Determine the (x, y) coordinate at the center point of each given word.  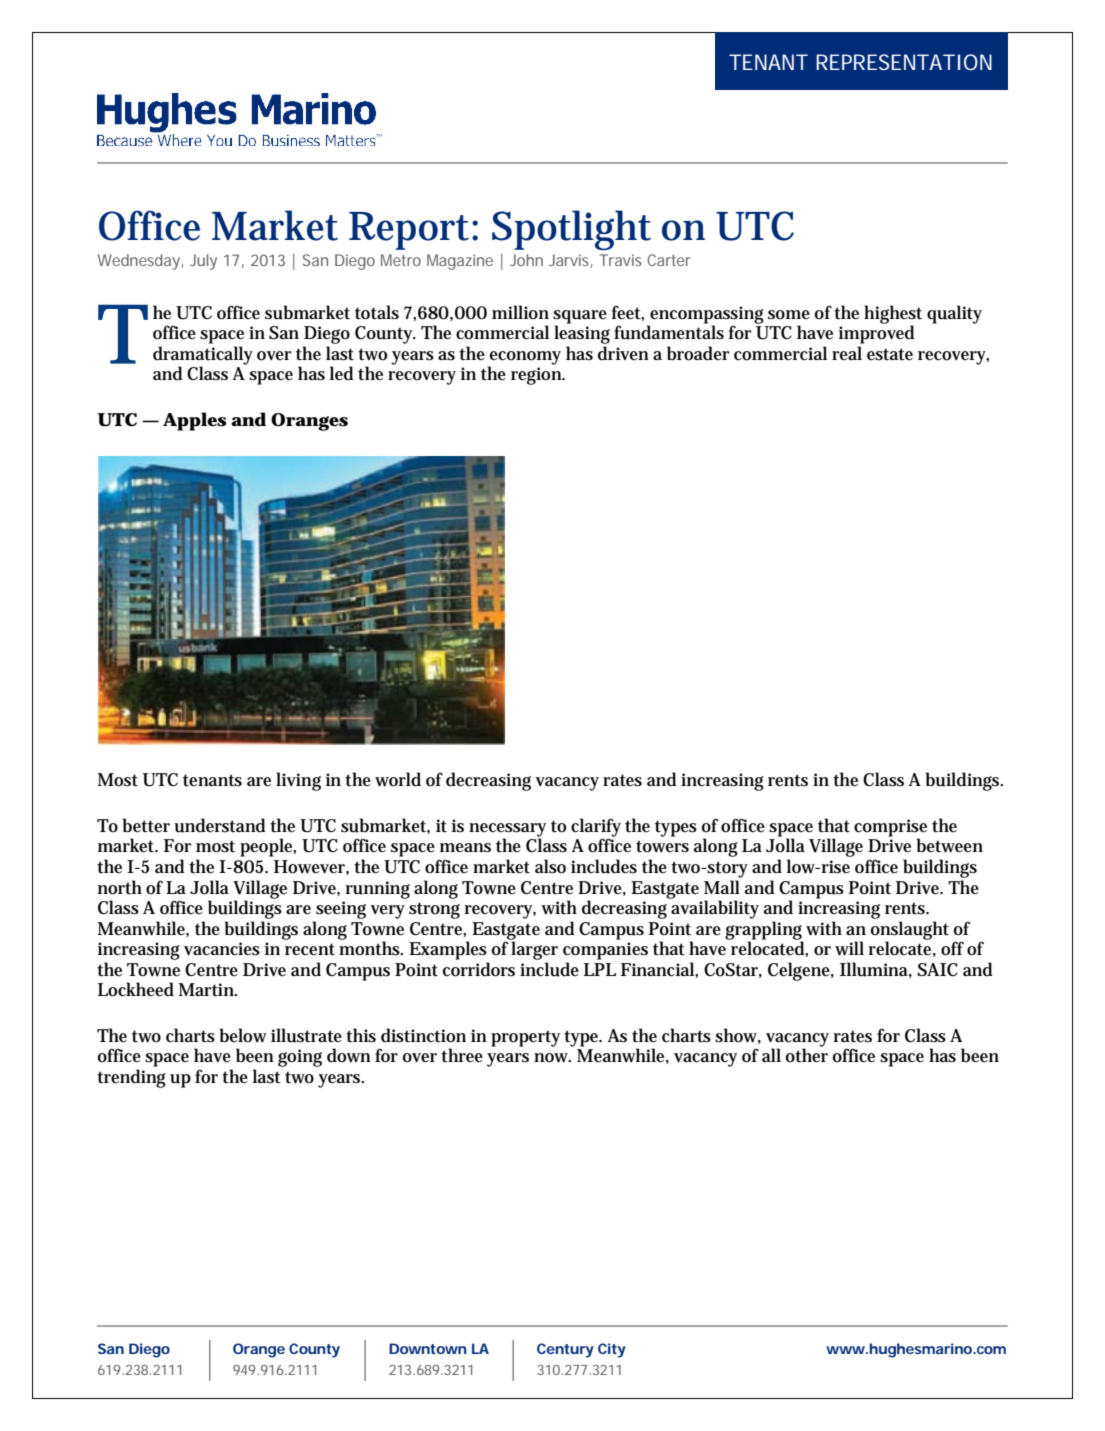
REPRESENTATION (904, 62)
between (950, 845)
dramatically (203, 356)
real (847, 353)
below (243, 1035)
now (552, 1058)
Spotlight (571, 230)
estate (890, 354)
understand (220, 825)
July (203, 262)
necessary (507, 831)
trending (131, 1078)
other (807, 1055)
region (538, 376)
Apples (194, 421)
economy (524, 359)
